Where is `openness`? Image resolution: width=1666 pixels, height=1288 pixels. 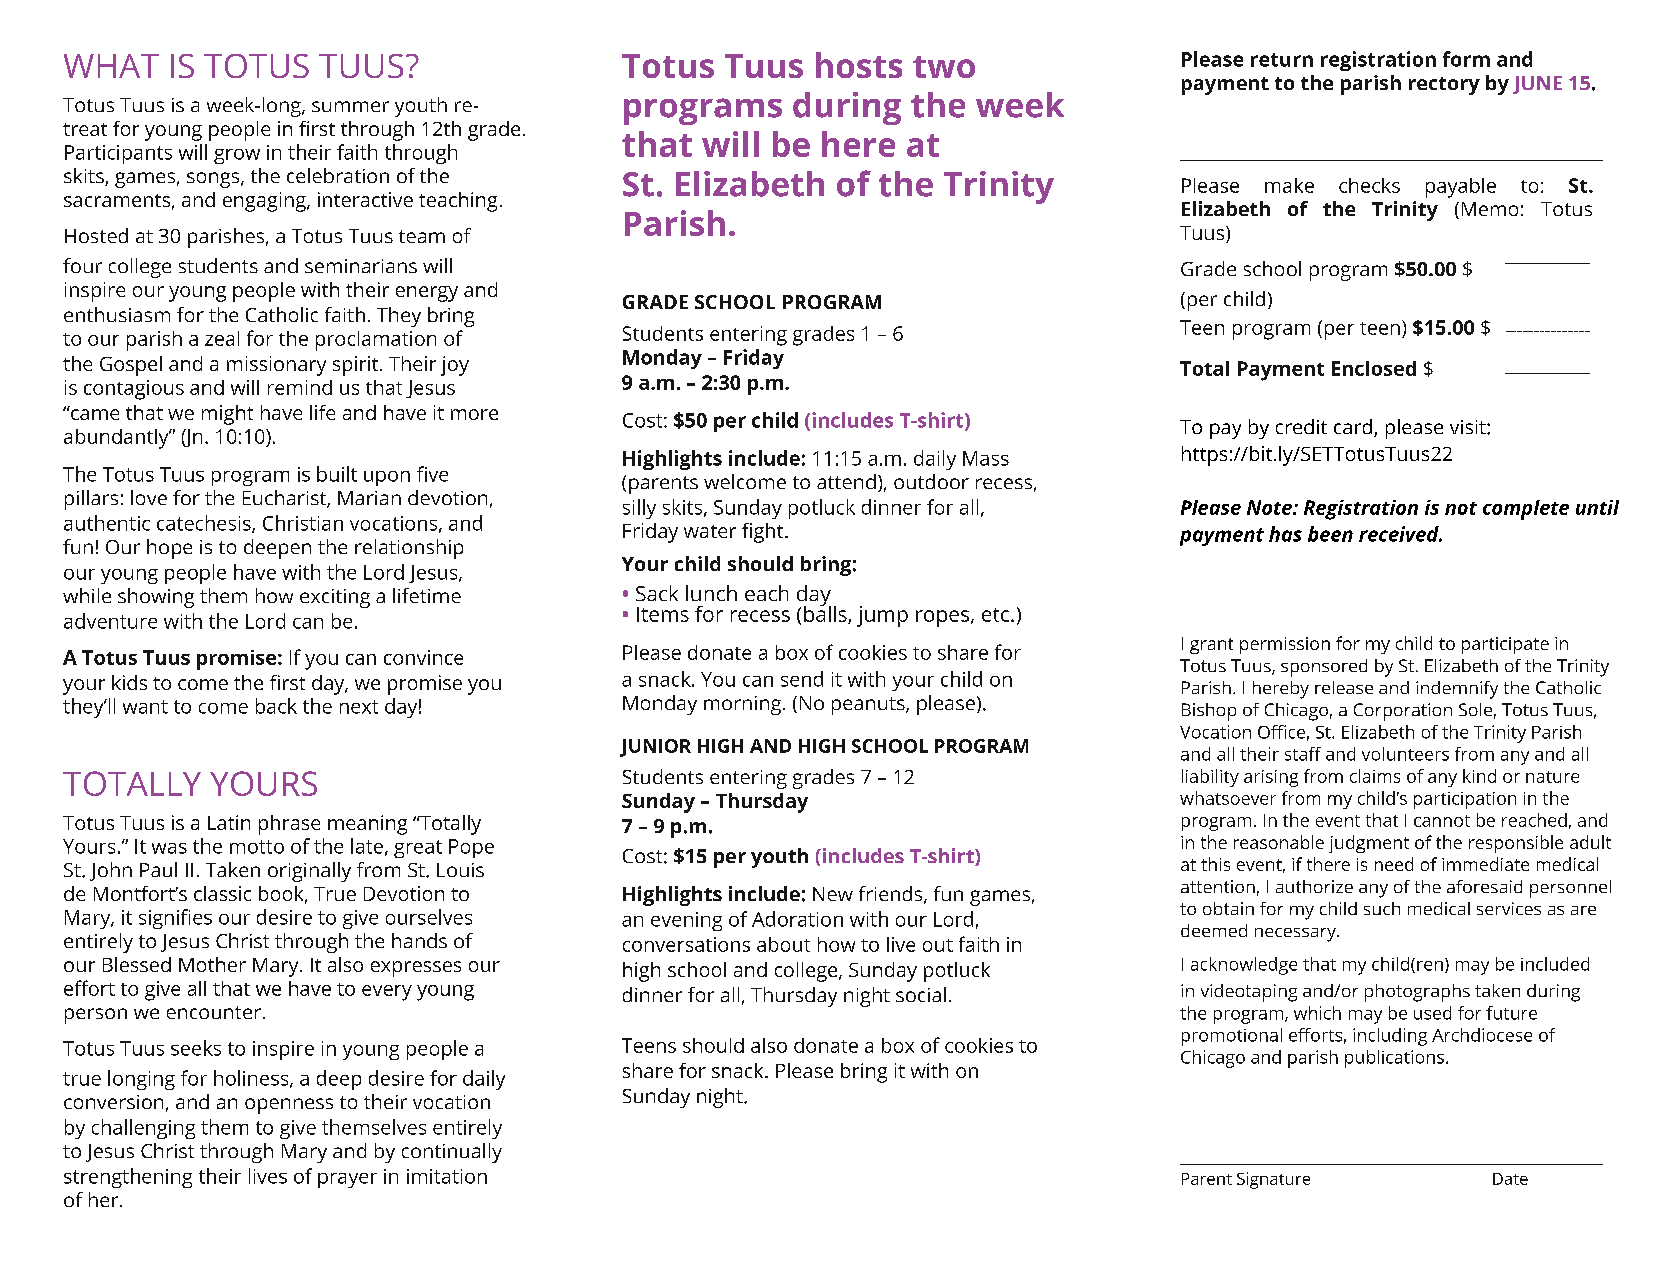
openness is located at coordinates (289, 1106).
